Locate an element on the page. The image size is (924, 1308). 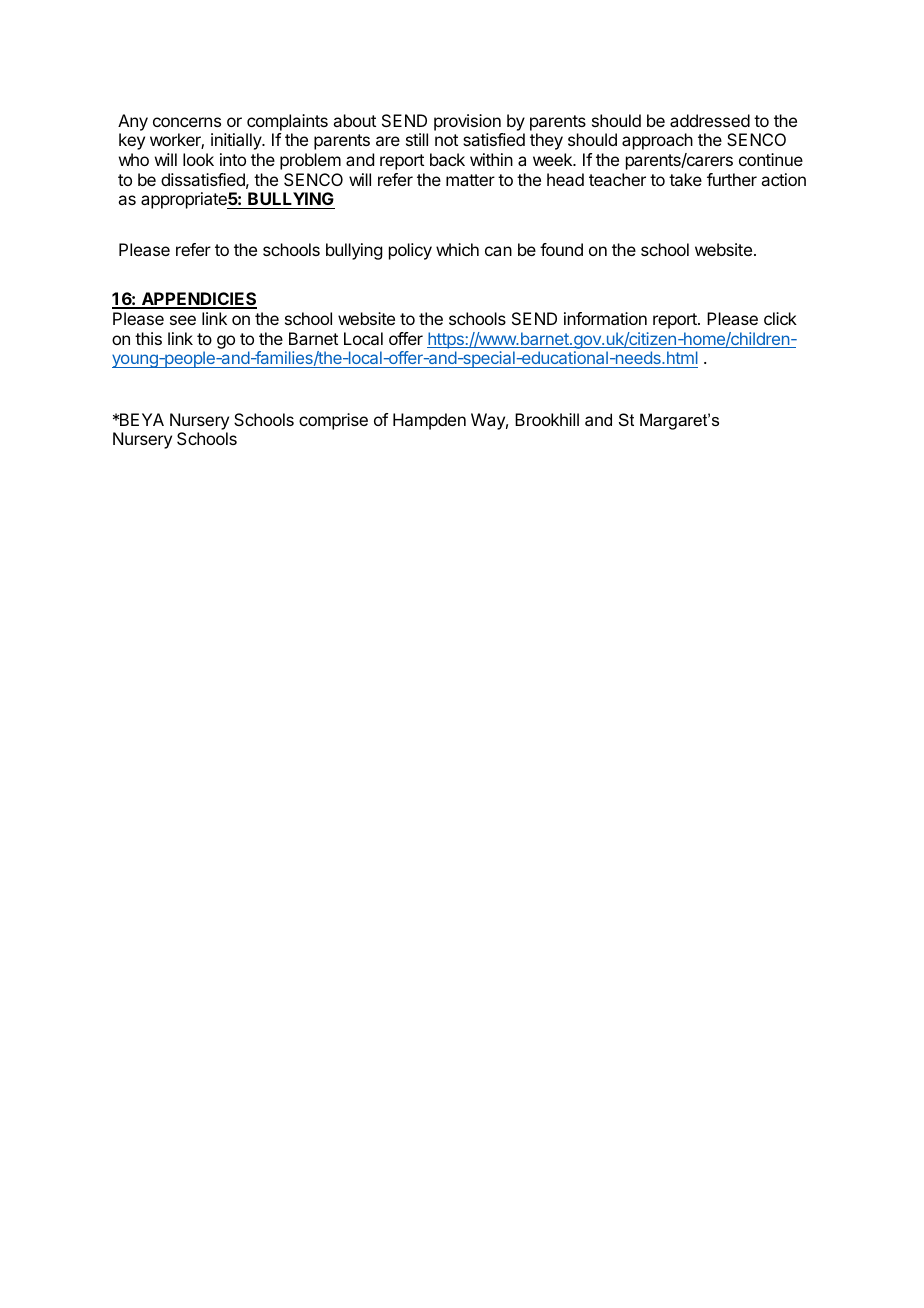
provision is located at coordinates (467, 122).
